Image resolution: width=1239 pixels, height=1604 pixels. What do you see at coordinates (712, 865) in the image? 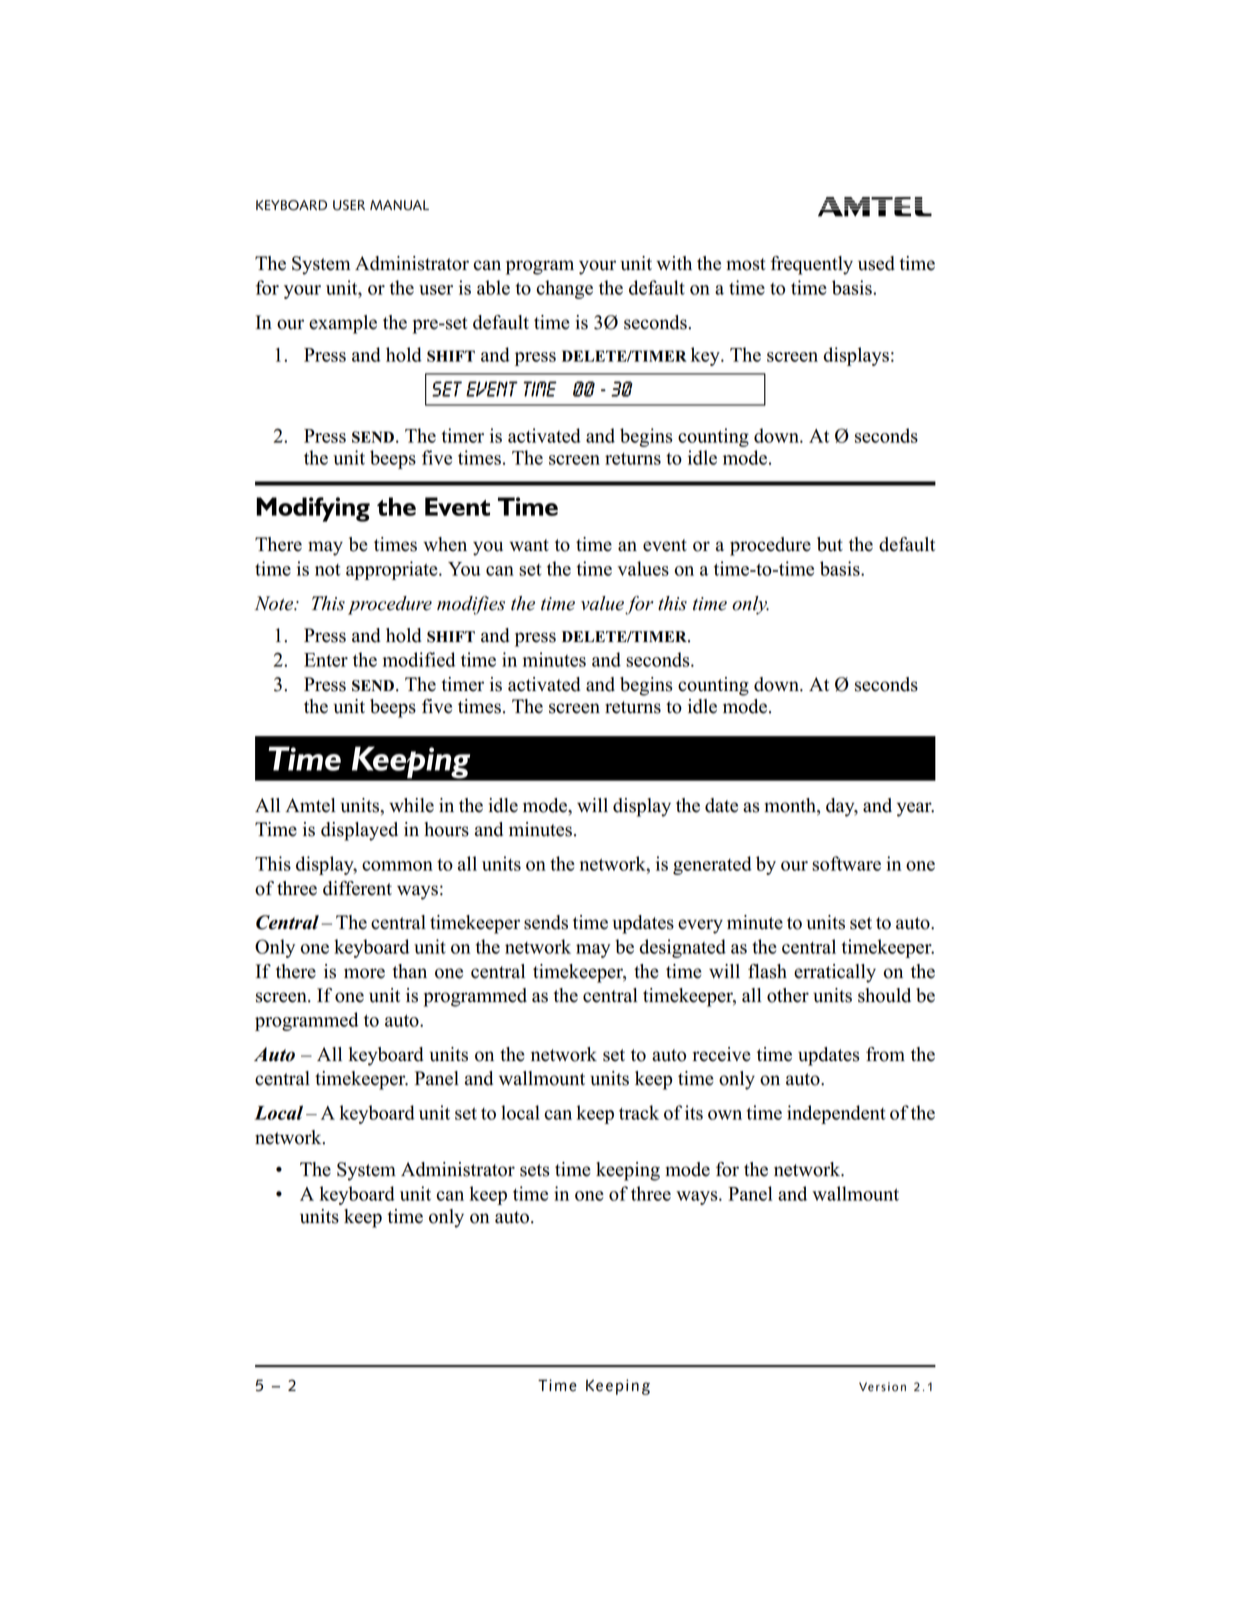
I see `generated` at bounding box center [712, 865].
